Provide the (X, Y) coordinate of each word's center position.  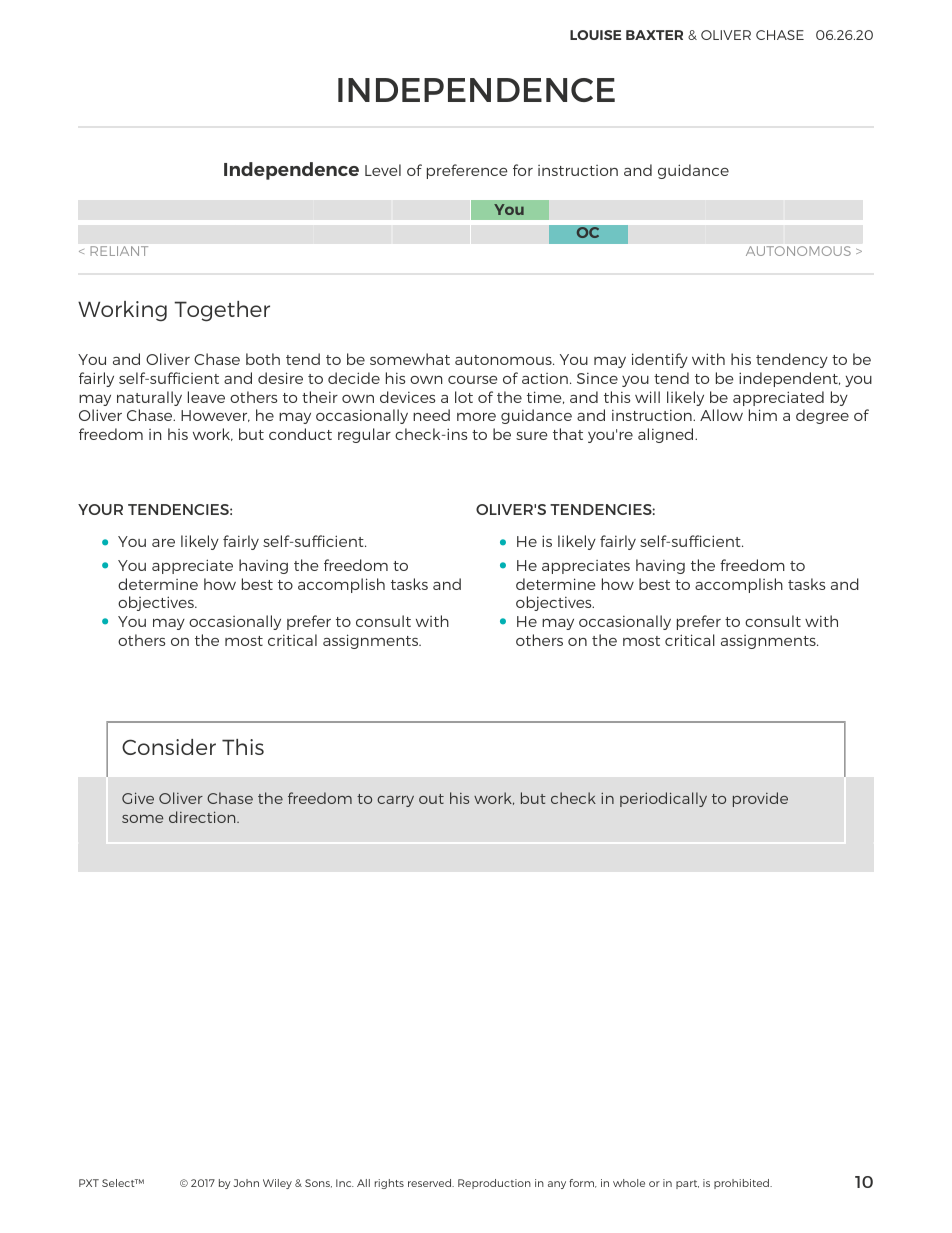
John (246, 1183)
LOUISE (595, 35)
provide (760, 799)
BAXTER (654, 35)
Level (383, 170)
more (476, 417)
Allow (721, 415)
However (215, 416)
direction (203, 817)
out (431, 799)
